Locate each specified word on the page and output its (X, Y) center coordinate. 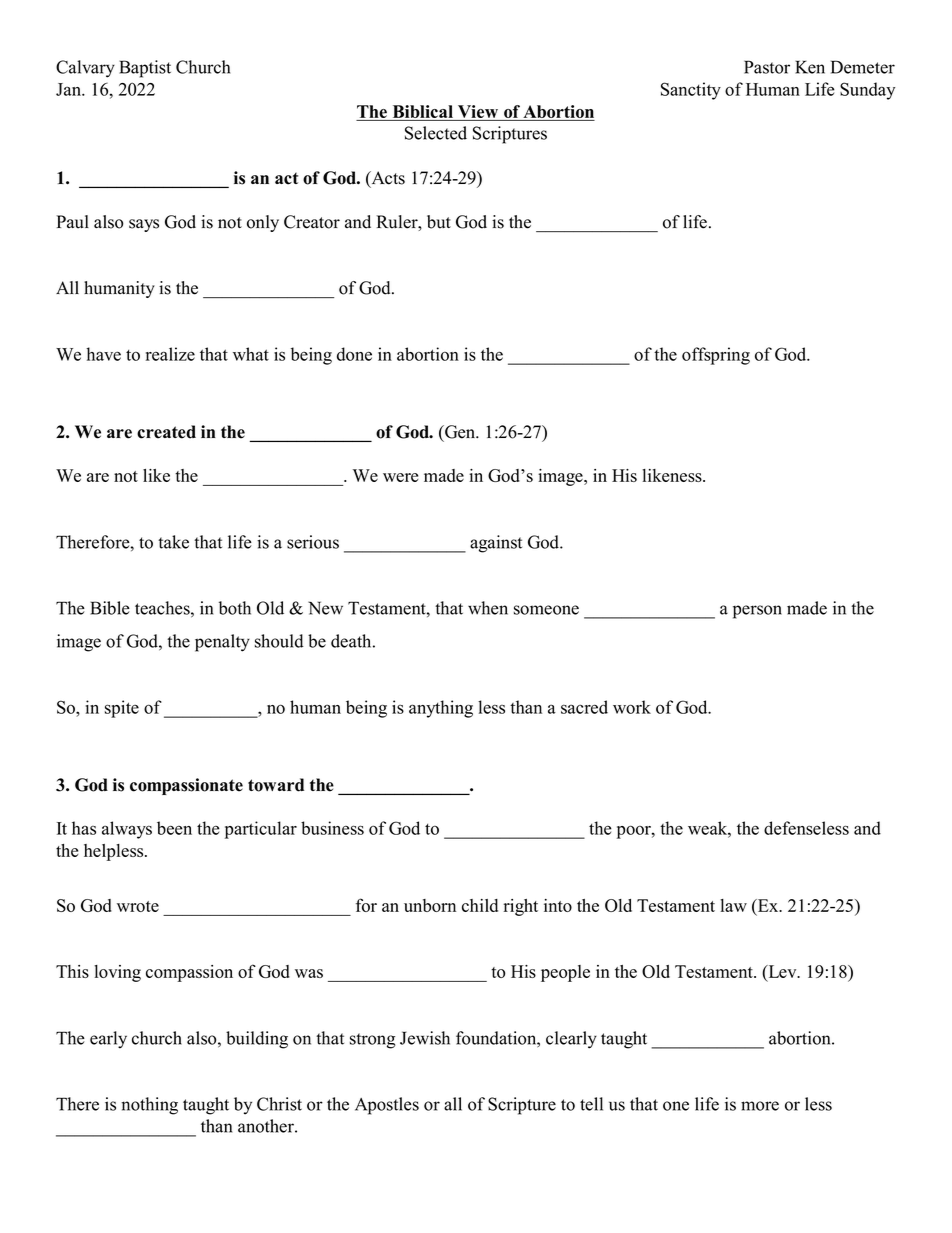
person (757, 612)
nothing (149, 1106)
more (760, 1106)
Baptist (145, 69)
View (478, 113)
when (488, 608)
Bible (110, 608)
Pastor (767, 67)
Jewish (425, 1038)
